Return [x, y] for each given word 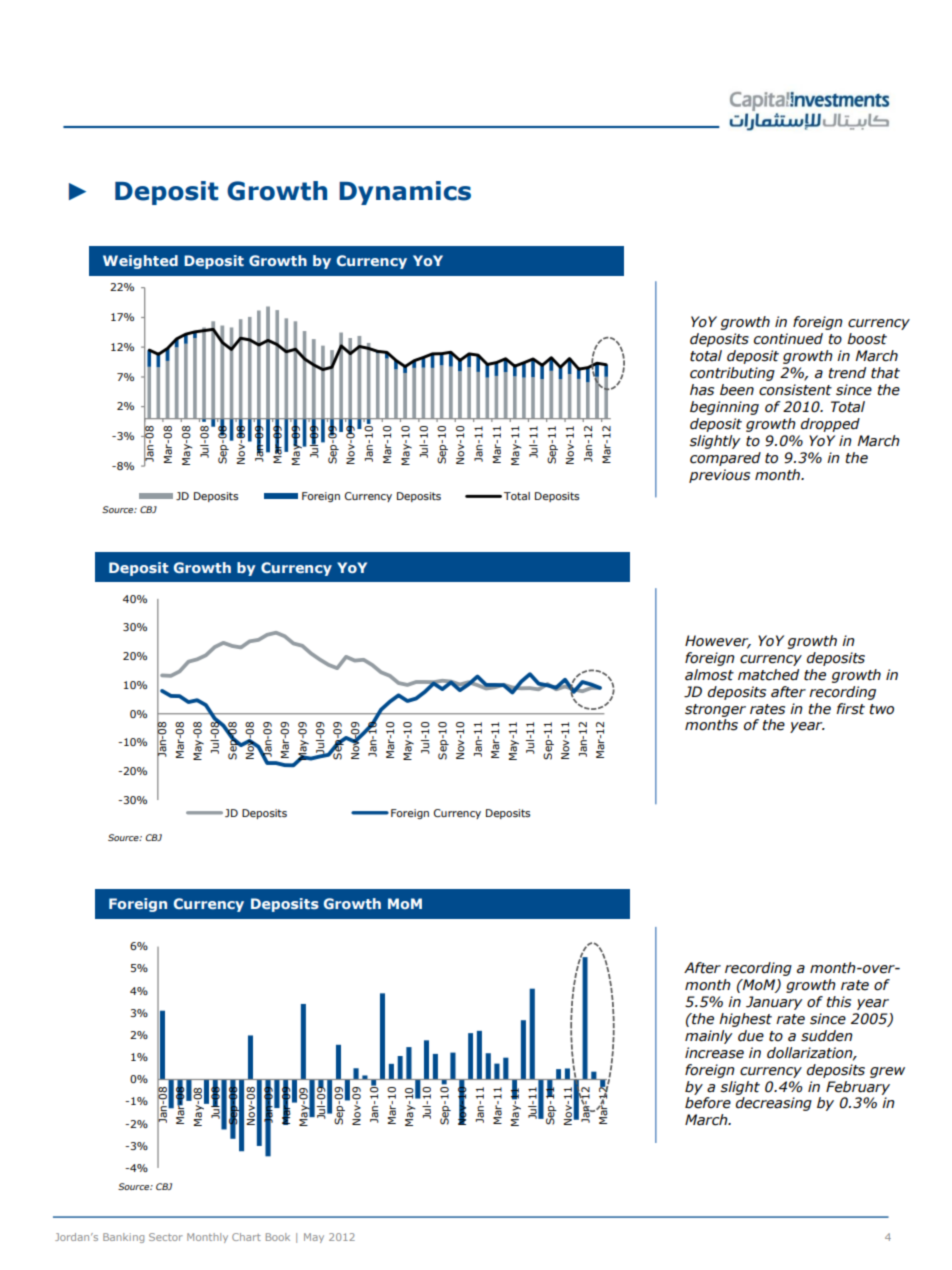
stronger [715, 710]
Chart [246, 1237]
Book [278, 1237]
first [850, 709]
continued [788, 339]
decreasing [774, 1104]
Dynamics [405, 193]
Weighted [140, 262]
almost [709, 675]
